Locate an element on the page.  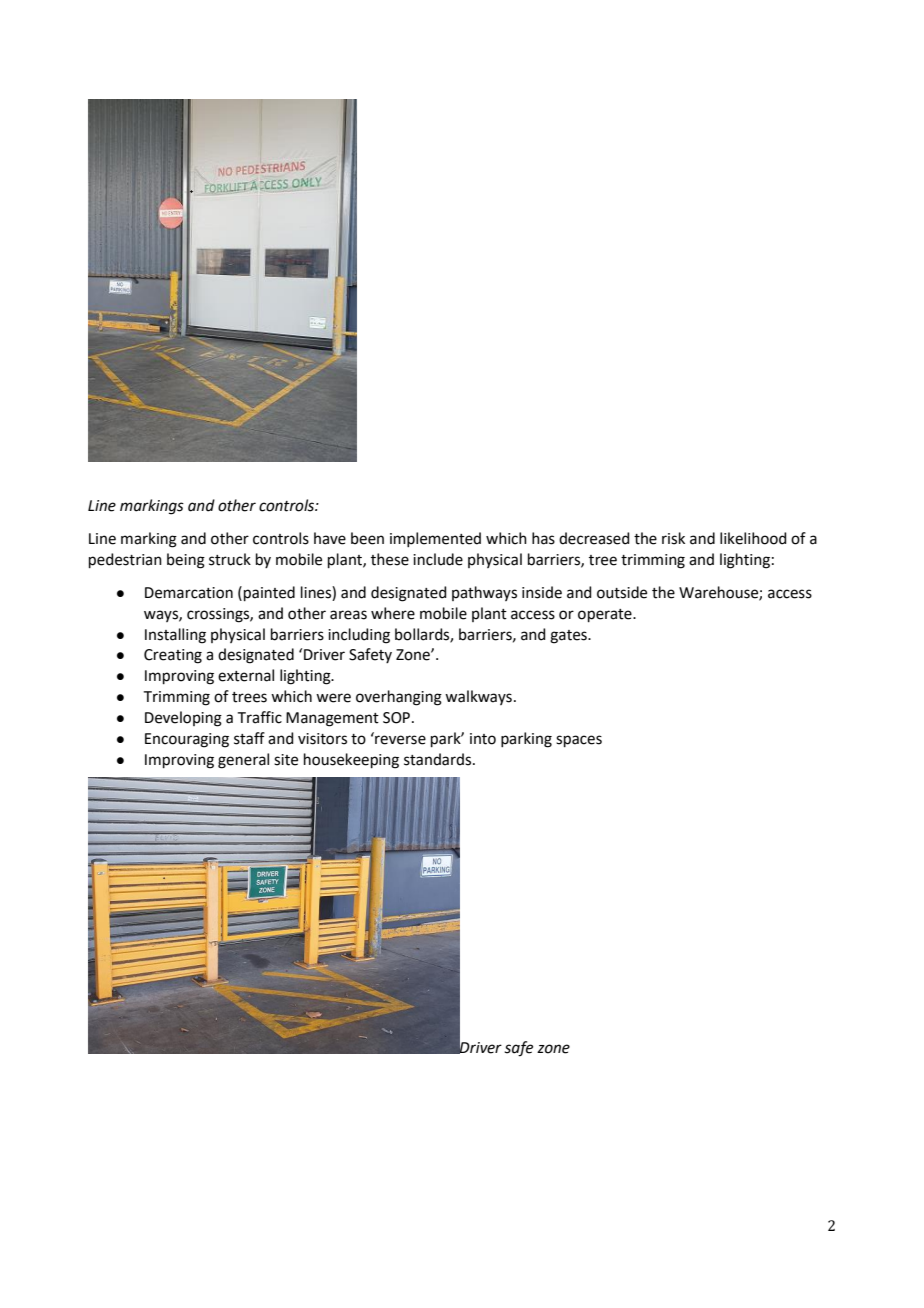
Developing is located at coordinates (183, 719).
